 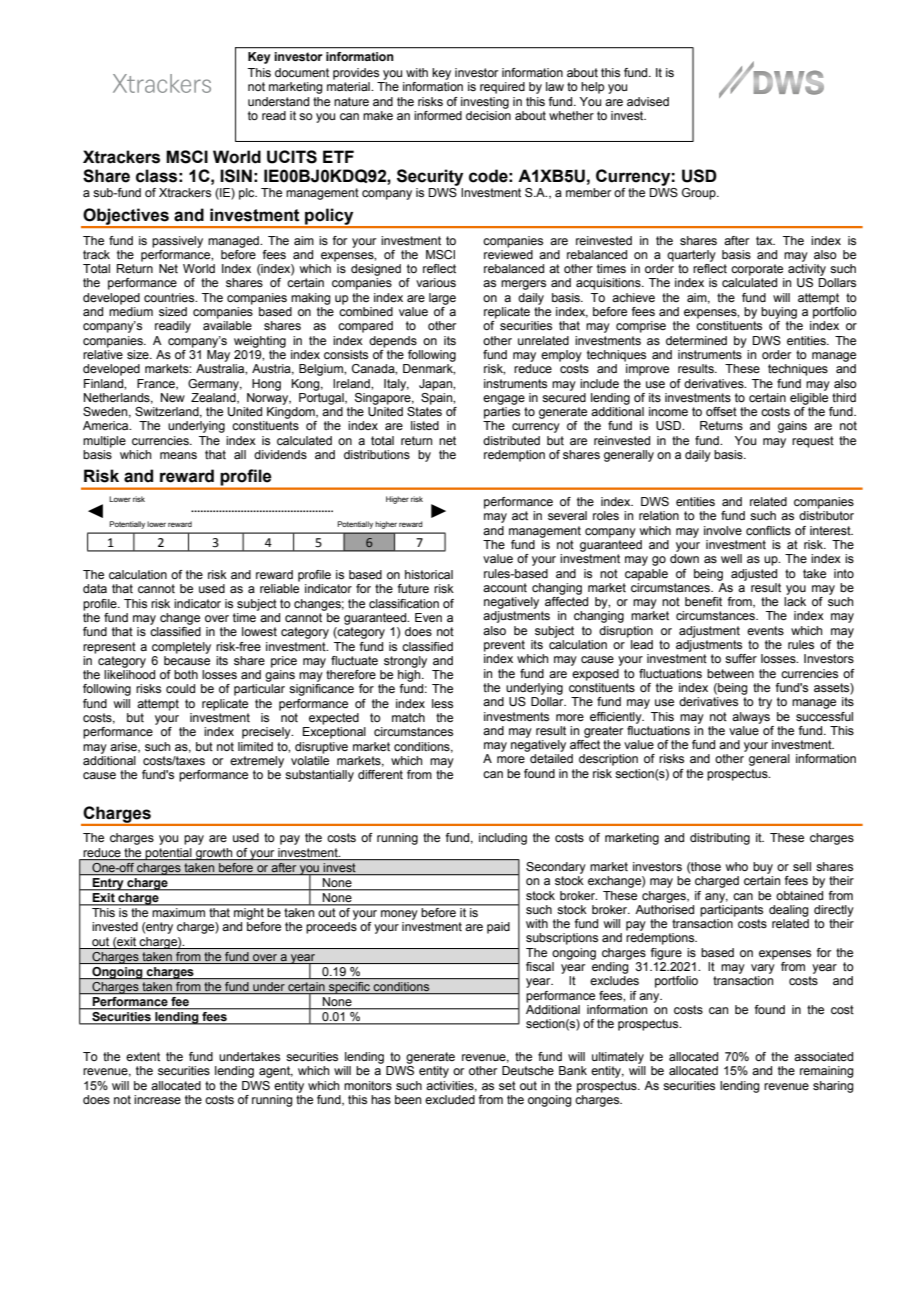 I want to click on extent, so click(x=143, y=1056).
